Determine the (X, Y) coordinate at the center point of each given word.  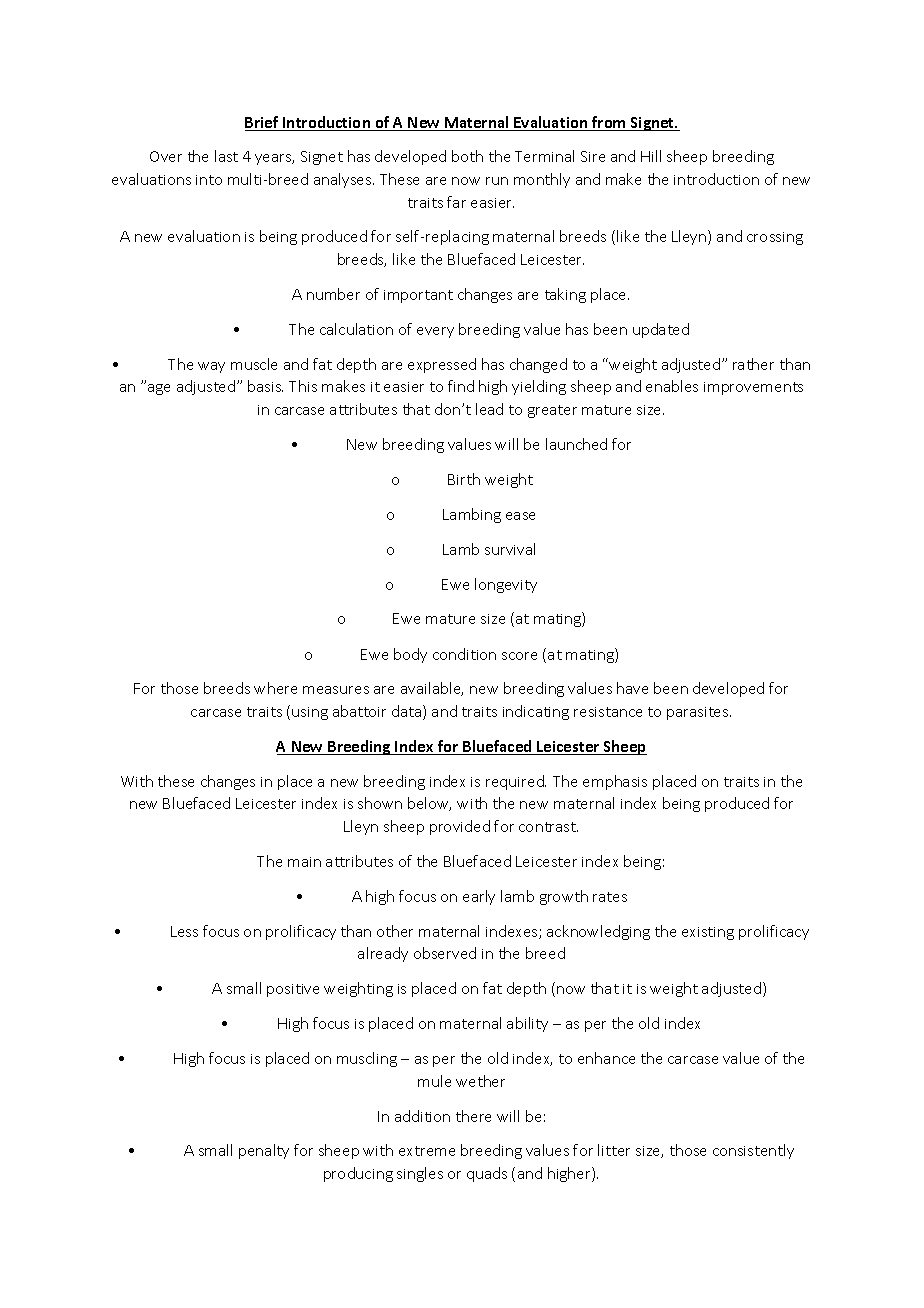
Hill (651, 156)
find (461, 386)
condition (464, 654)
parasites (699, 713)
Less (184, 931)
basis (265, 386)
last (226, 156)
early (479, 897)
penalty (264, 1151)
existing (708, 933)
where (275, 688)
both (467, 156)
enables (672, 386)
